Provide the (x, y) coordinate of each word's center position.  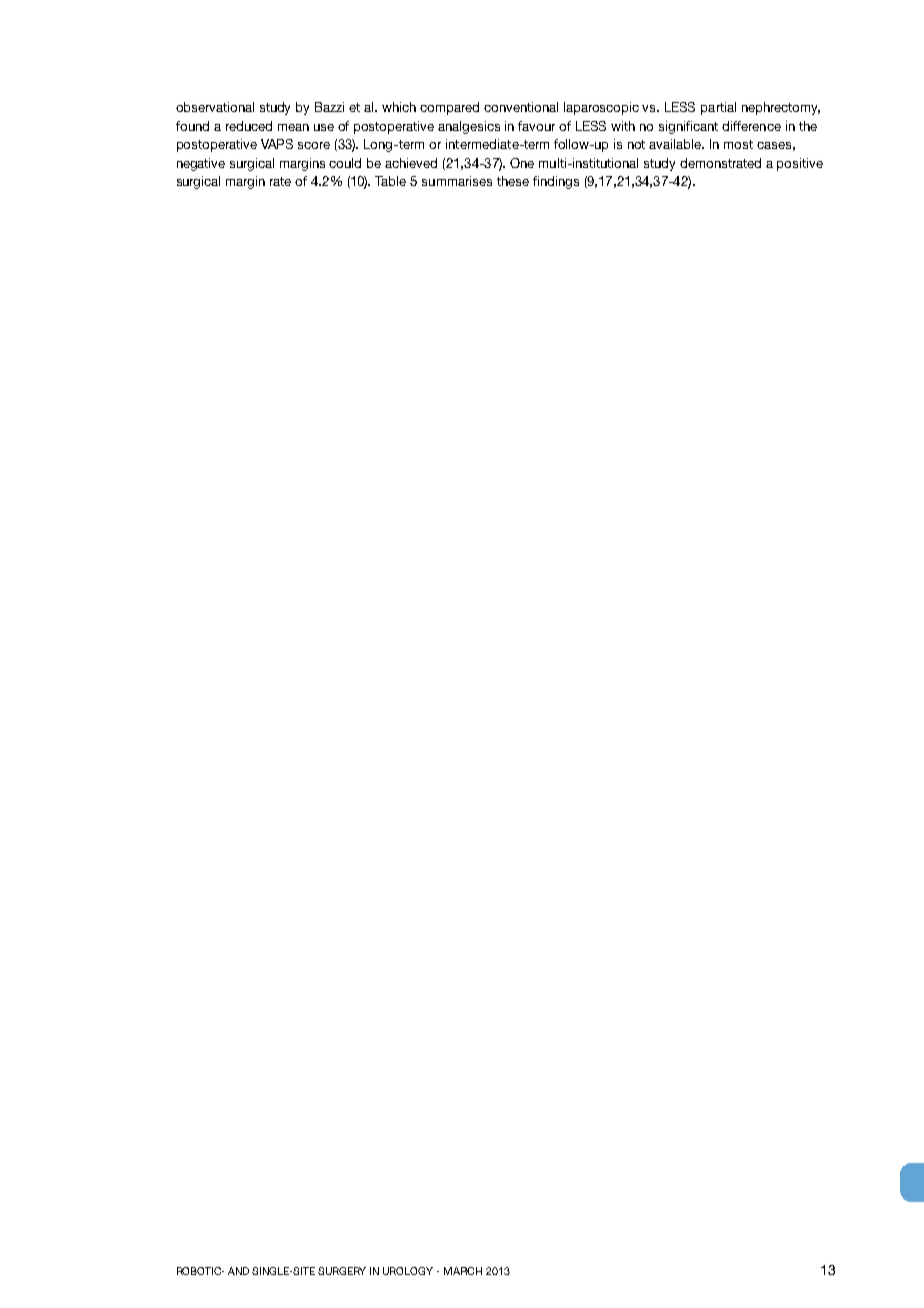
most (738, 144)
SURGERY (342, 1271)
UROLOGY (408, 1271)
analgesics (469, 127)
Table (390, 181)
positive (800, 164)
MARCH (463, 1271)
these (513, 181)
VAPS (277, 144)
